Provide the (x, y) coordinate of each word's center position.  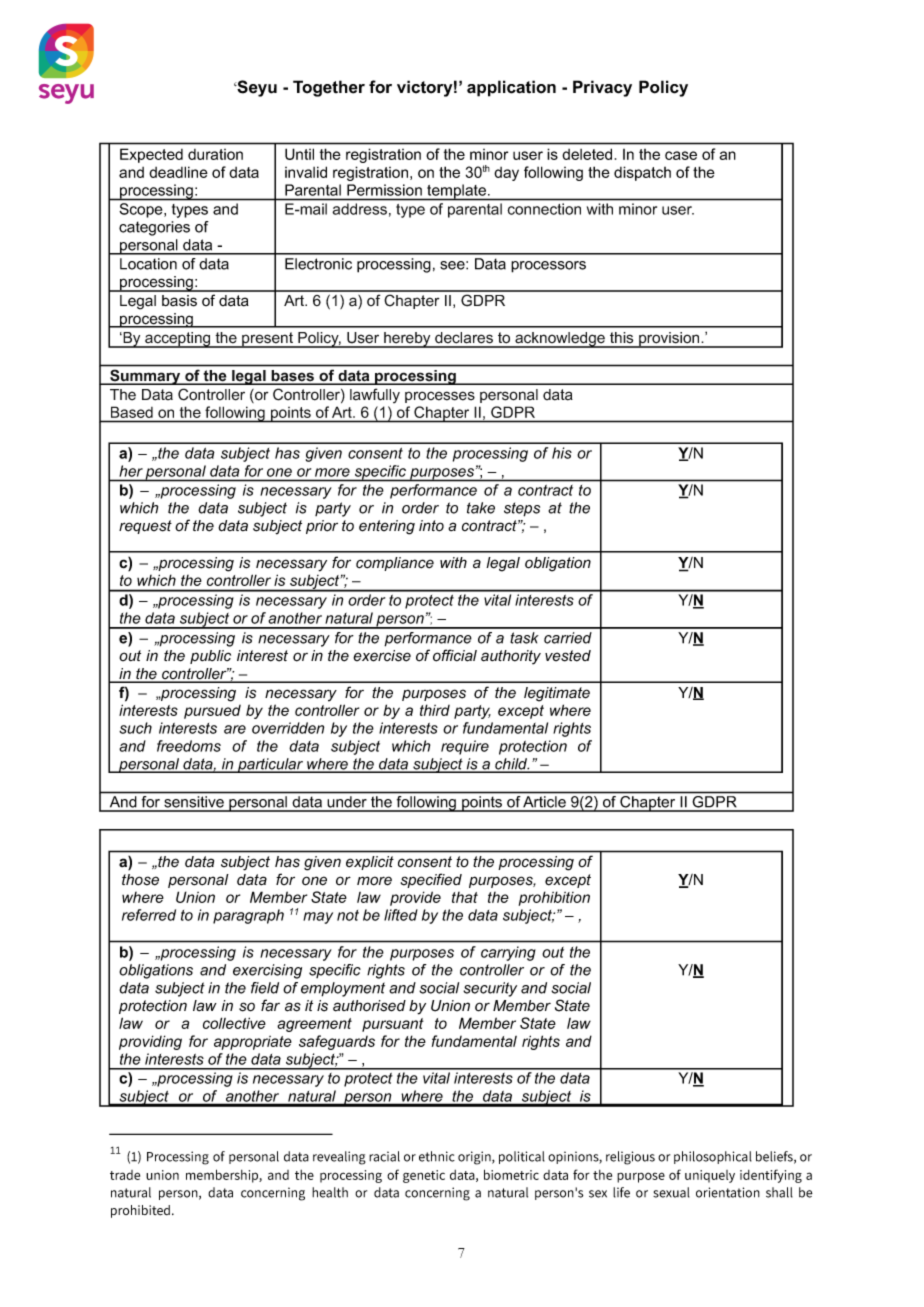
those (140, 880)
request (145, 527)
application (511, 88)
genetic (424, 1176)
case (681, 155)
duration (215, 154)
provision (669, 340)
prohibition (554, 898)
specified (431, 880)
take (481, 508)
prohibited (142, 1211)
